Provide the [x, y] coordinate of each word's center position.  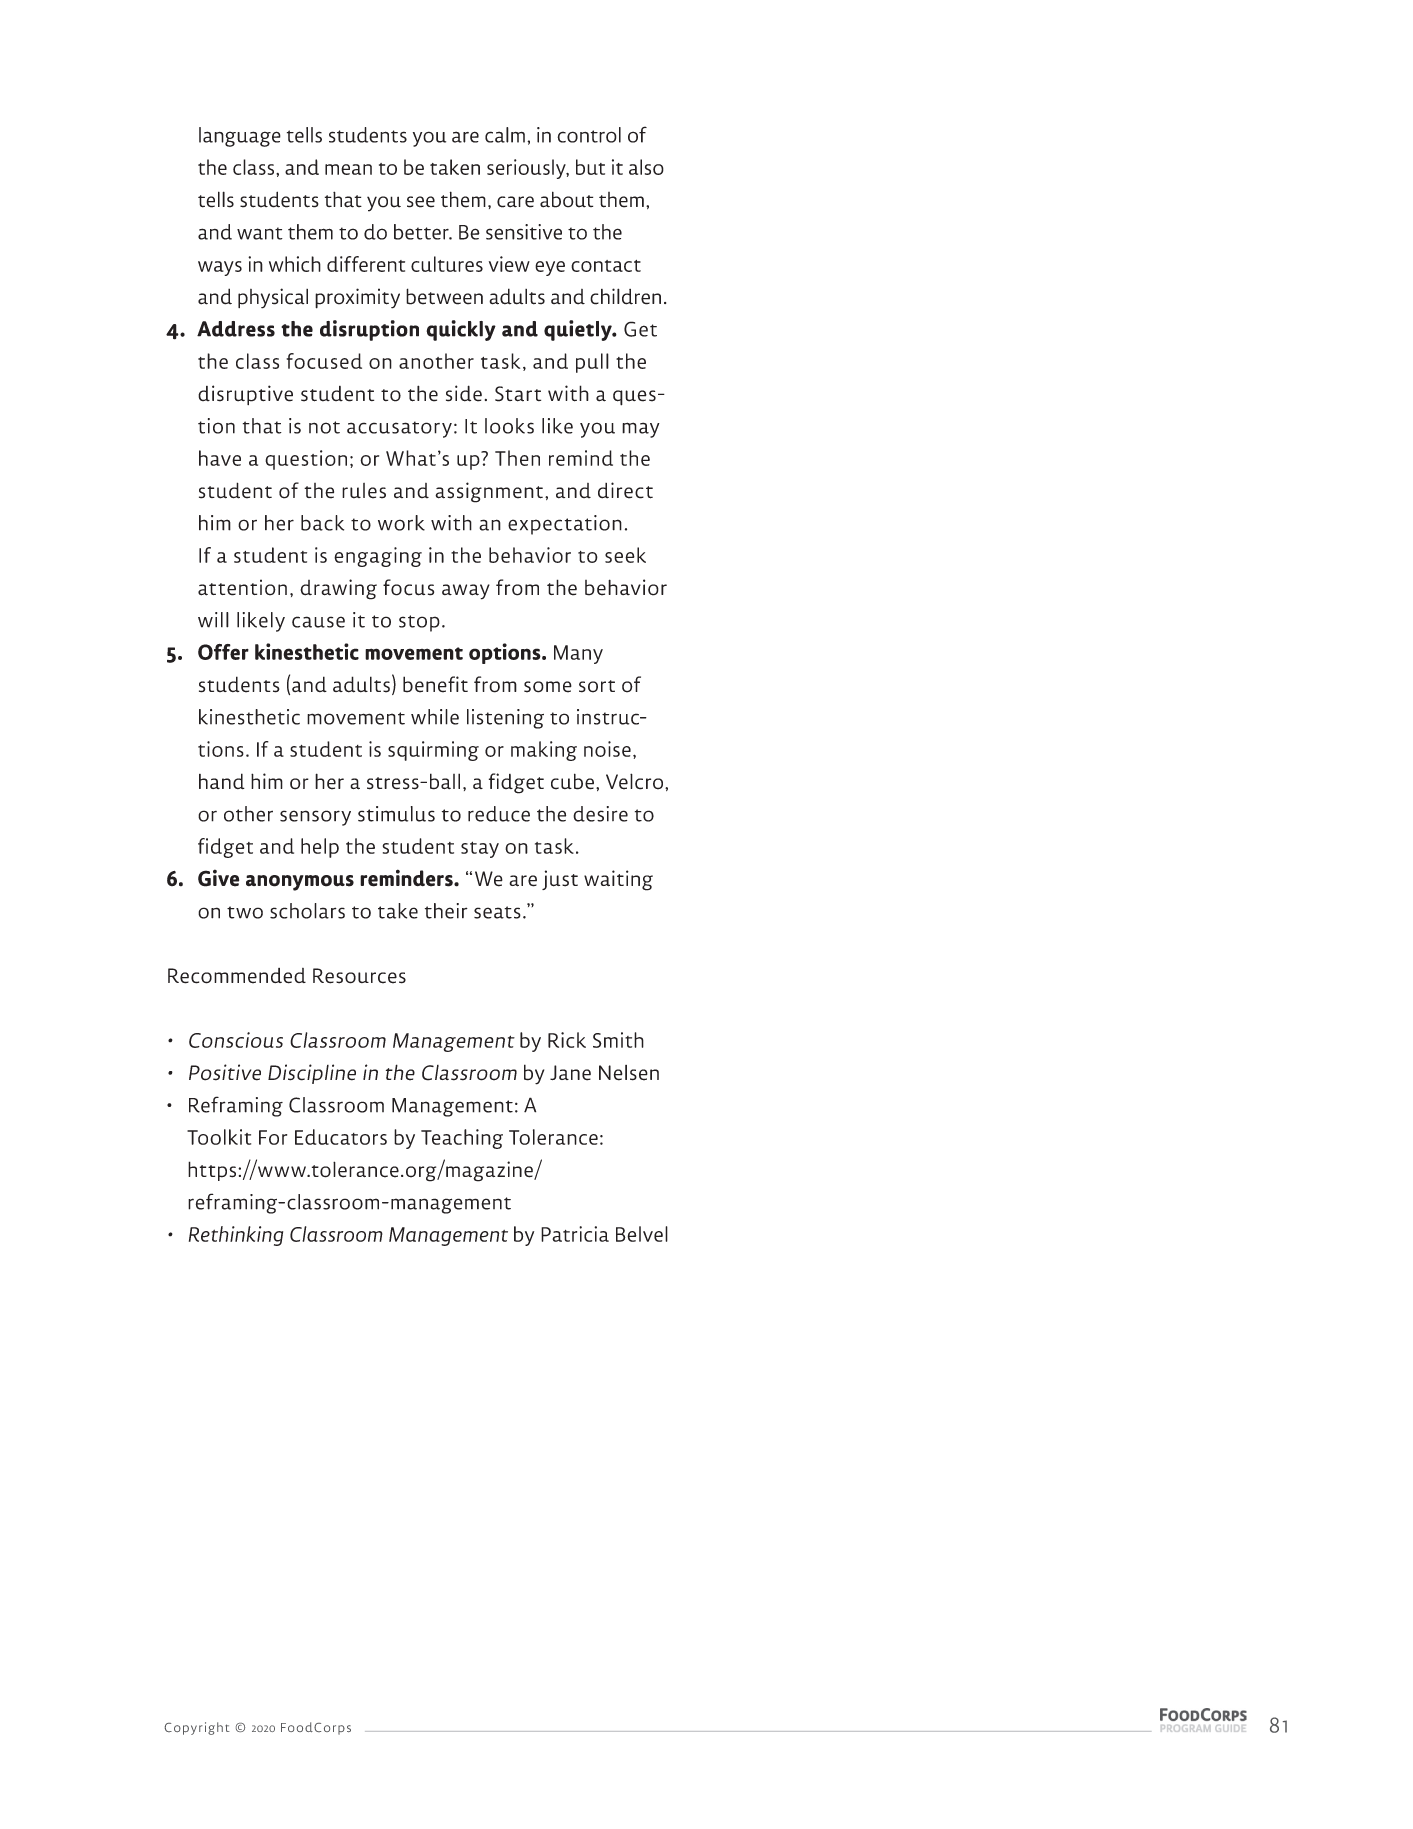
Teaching [462, 1139]
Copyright [197, 1728]
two [245, 912]
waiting [618, 880]
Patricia [575, 1234]
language [240, 137]
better [422, 232]
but [590, 167]
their [446, 911]
